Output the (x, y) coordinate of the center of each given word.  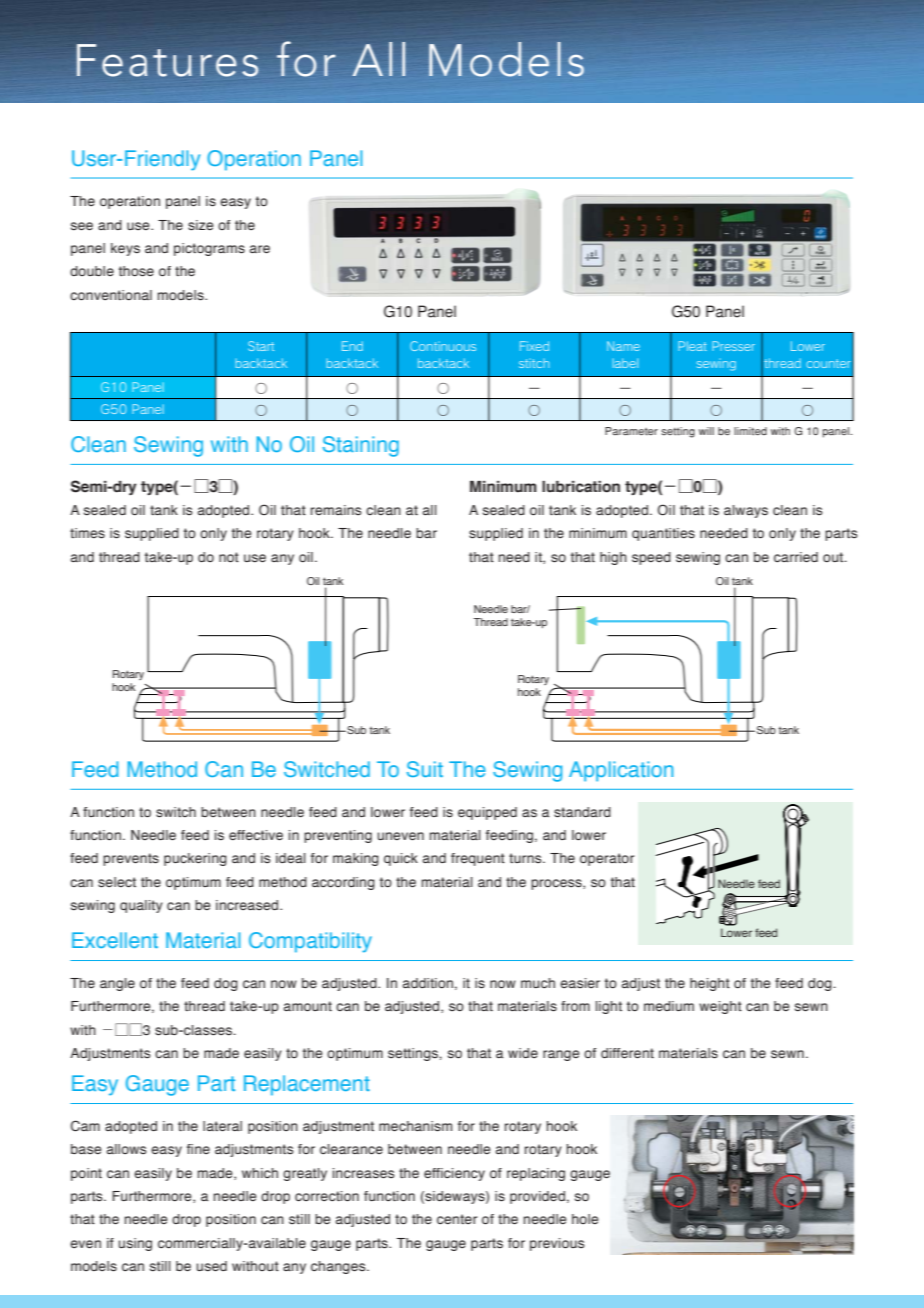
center (457, 1219)
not (229, 557)
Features (168, 60)
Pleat (692, 346)
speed (651, 558)
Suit (425, 769)
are (260, 249)
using (135, 1244)
